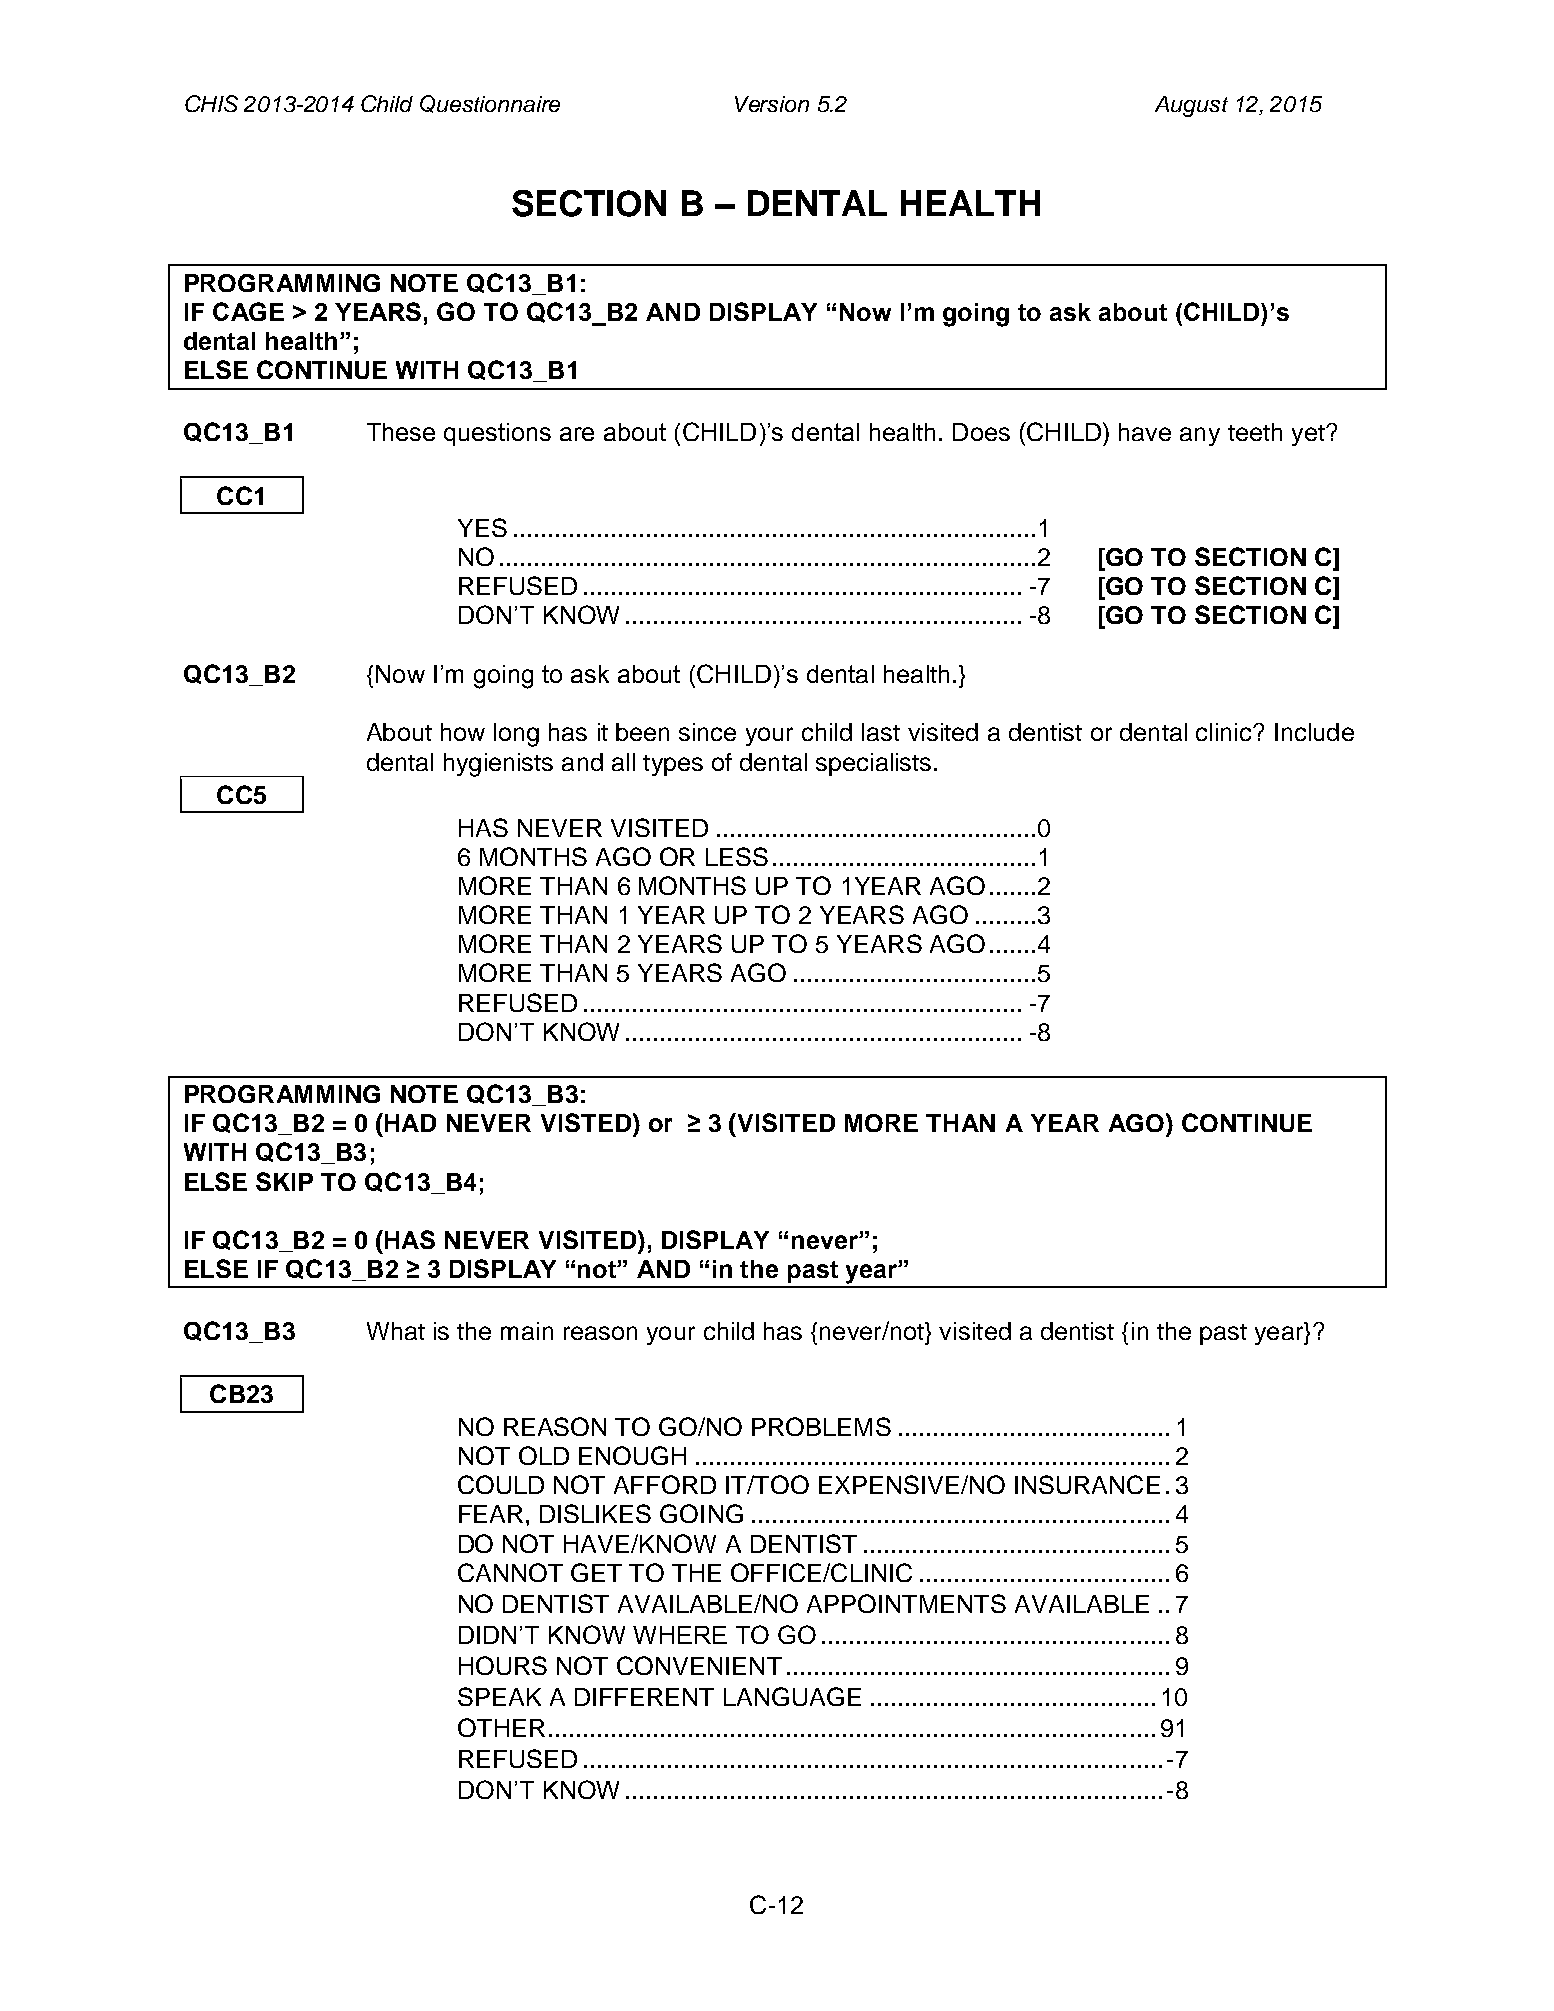 The image size is (1554, 2011). I want to click on specialists, so click(873, 764).
